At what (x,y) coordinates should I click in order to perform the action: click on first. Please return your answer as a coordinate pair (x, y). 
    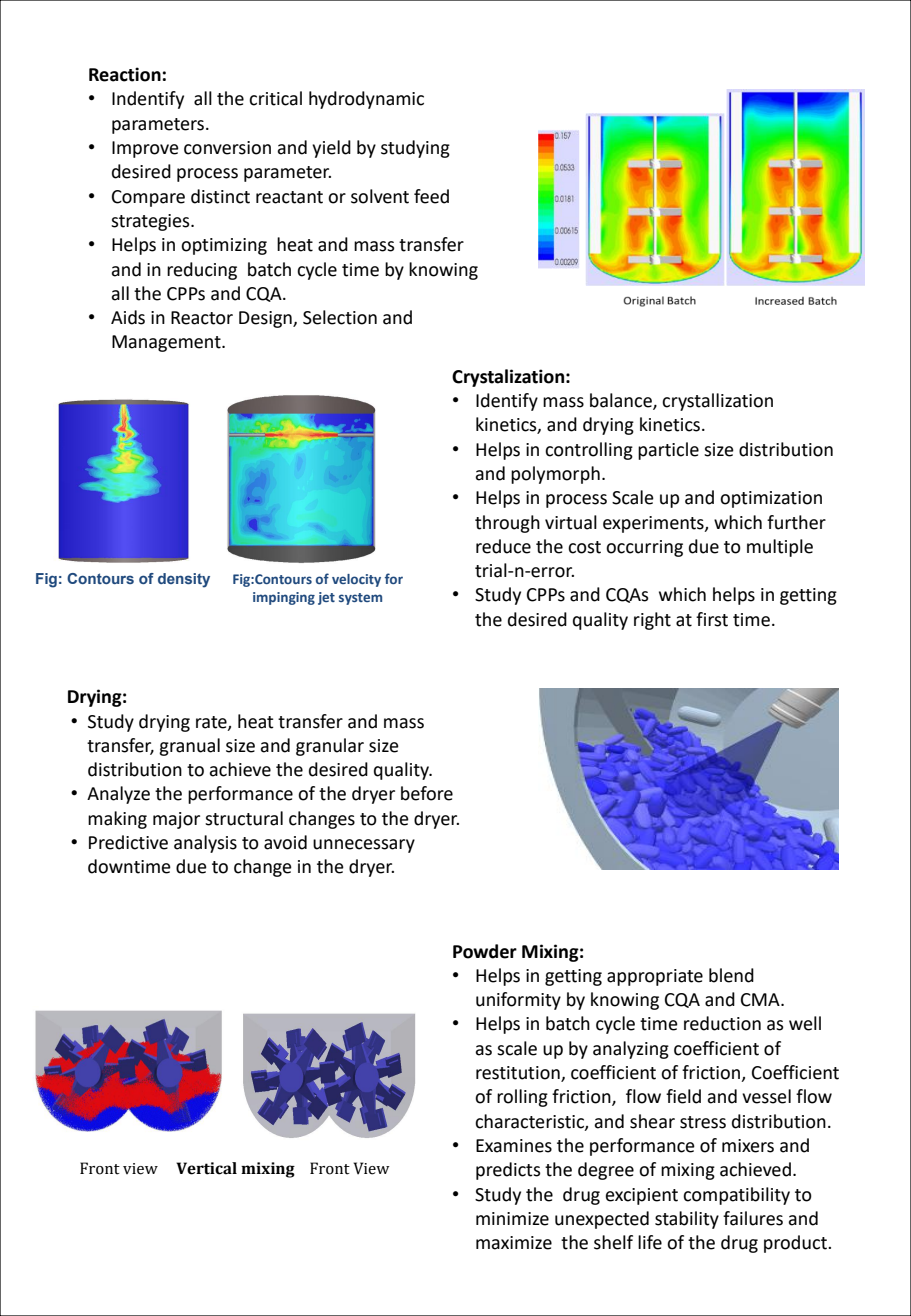
    Looking at the image, I should click on (712, 619).
